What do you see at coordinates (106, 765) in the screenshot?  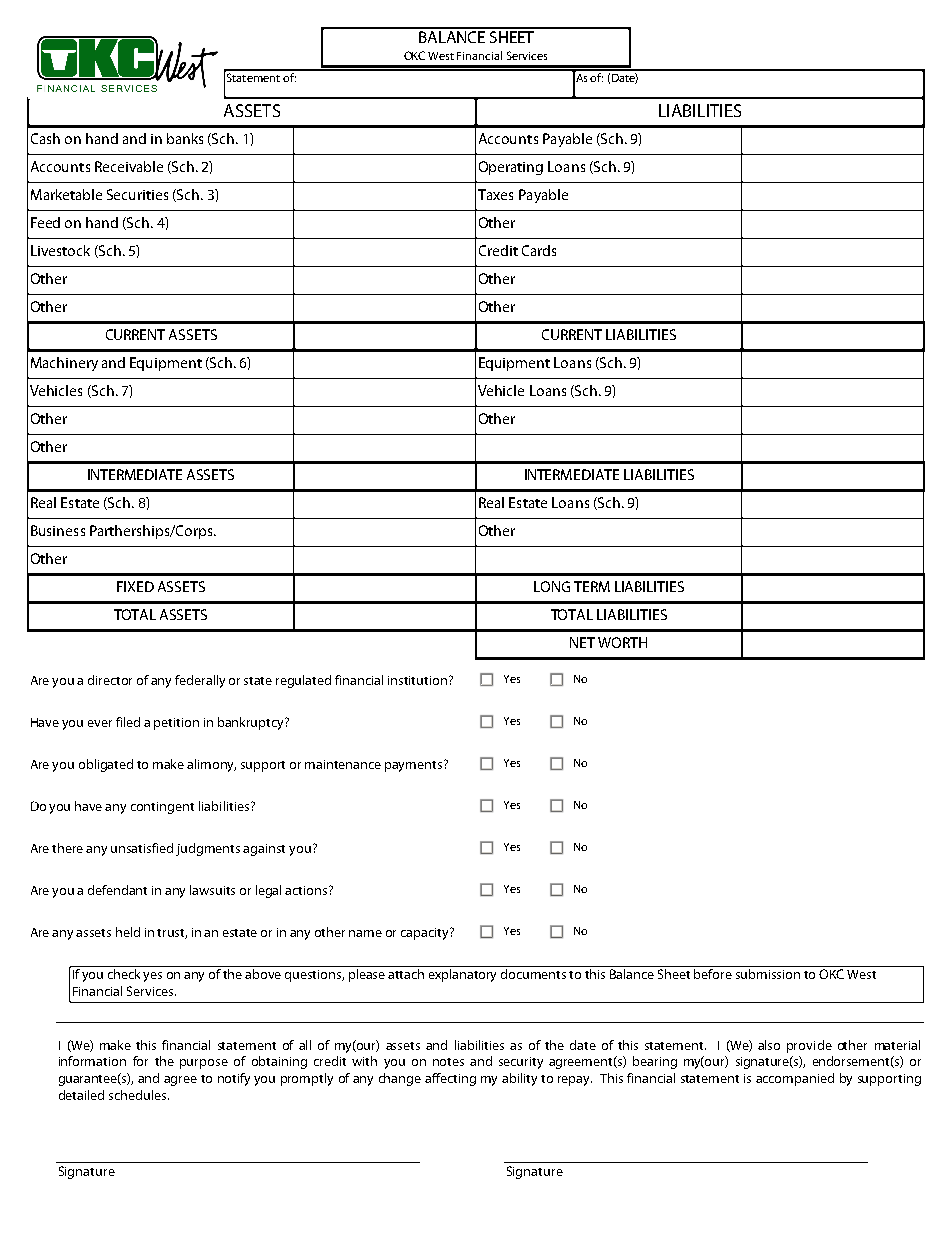 I see `obligated` at bounding box center [106, 765].
